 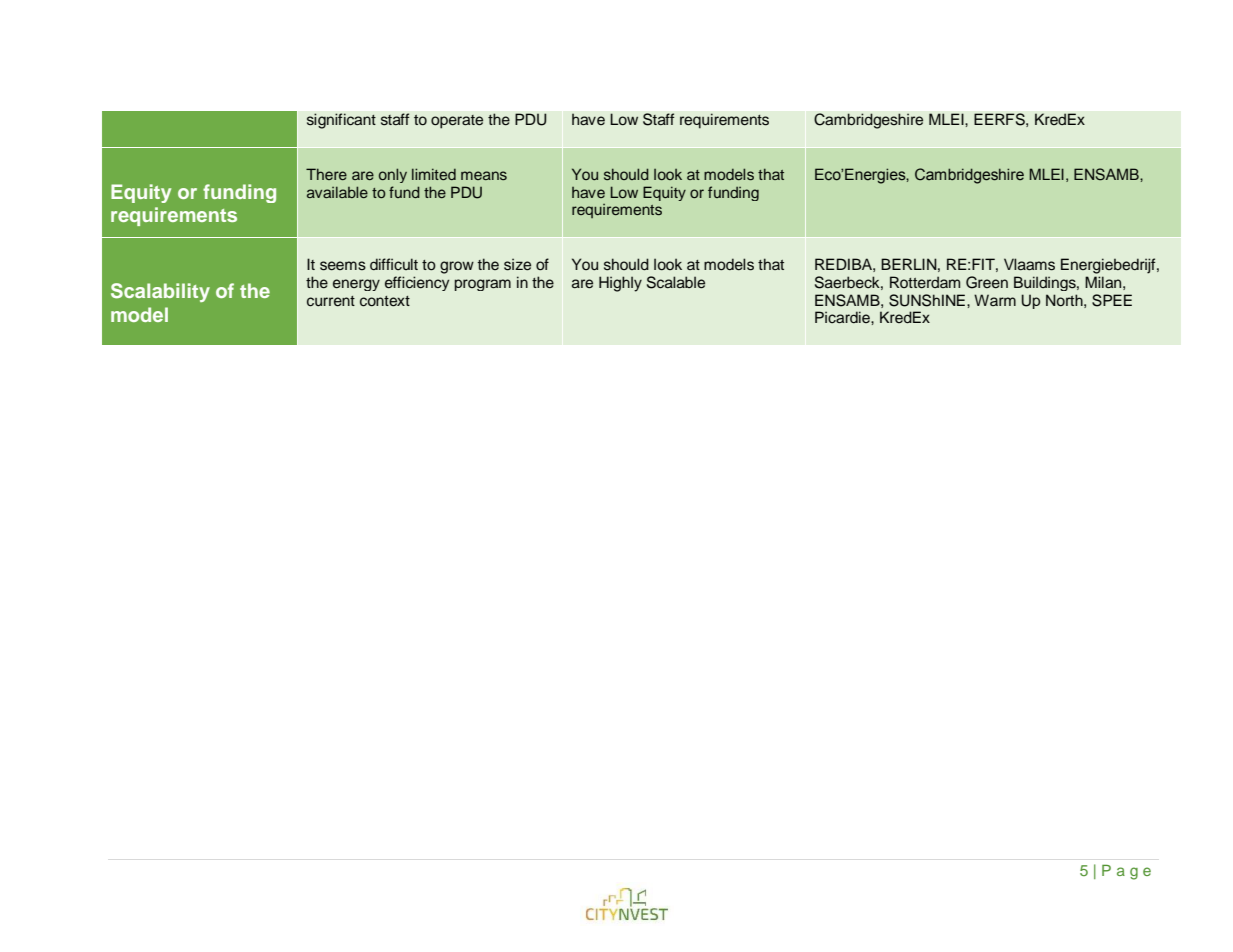 I want to click on Vlaams, so click(x=1029, y=264).
